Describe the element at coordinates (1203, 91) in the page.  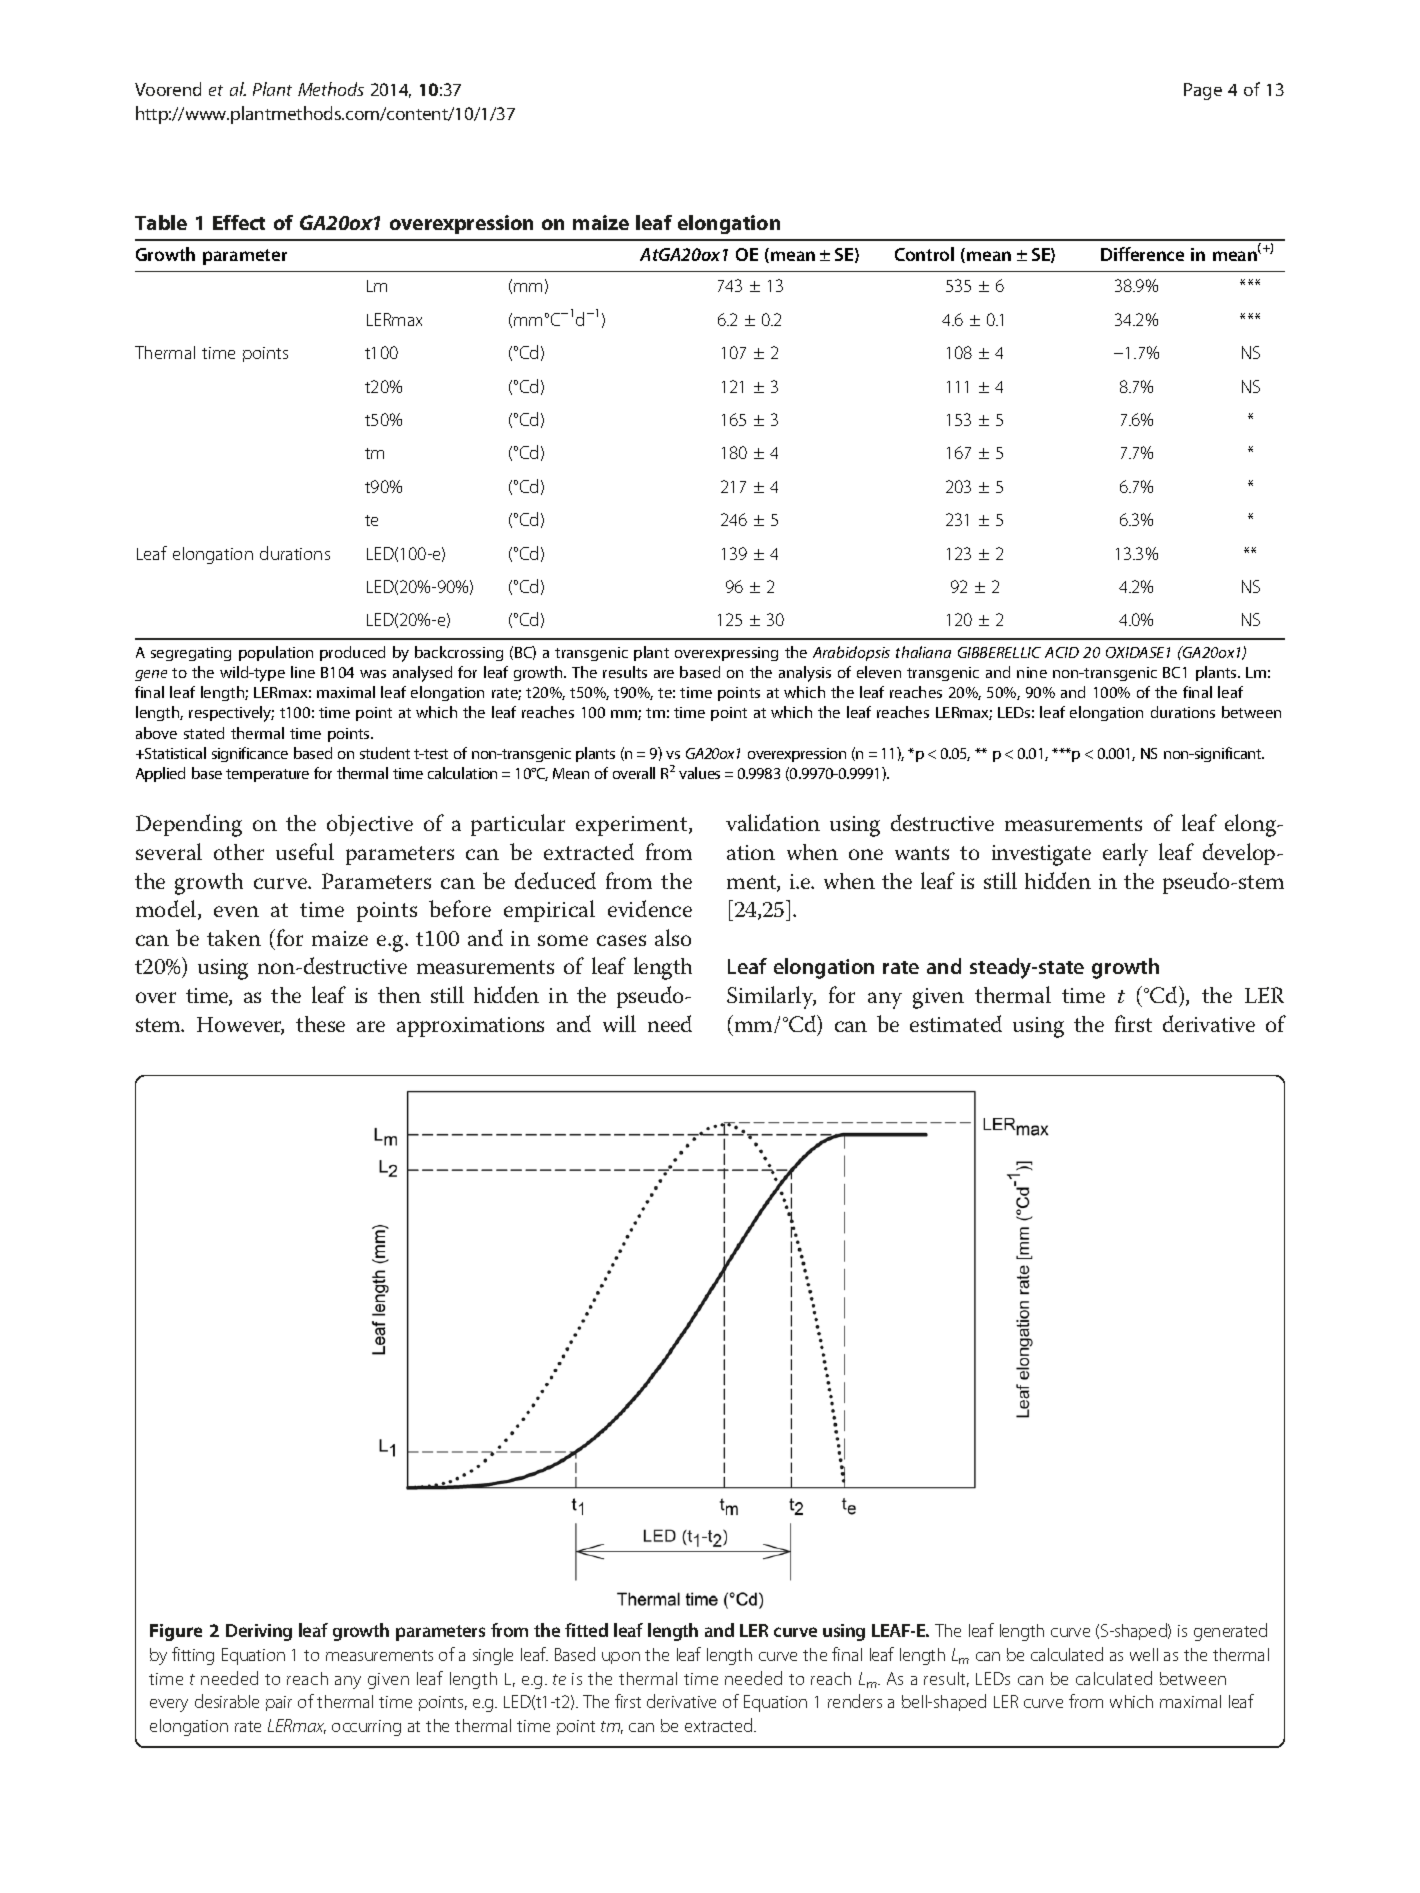
I see `Page` at that location.
